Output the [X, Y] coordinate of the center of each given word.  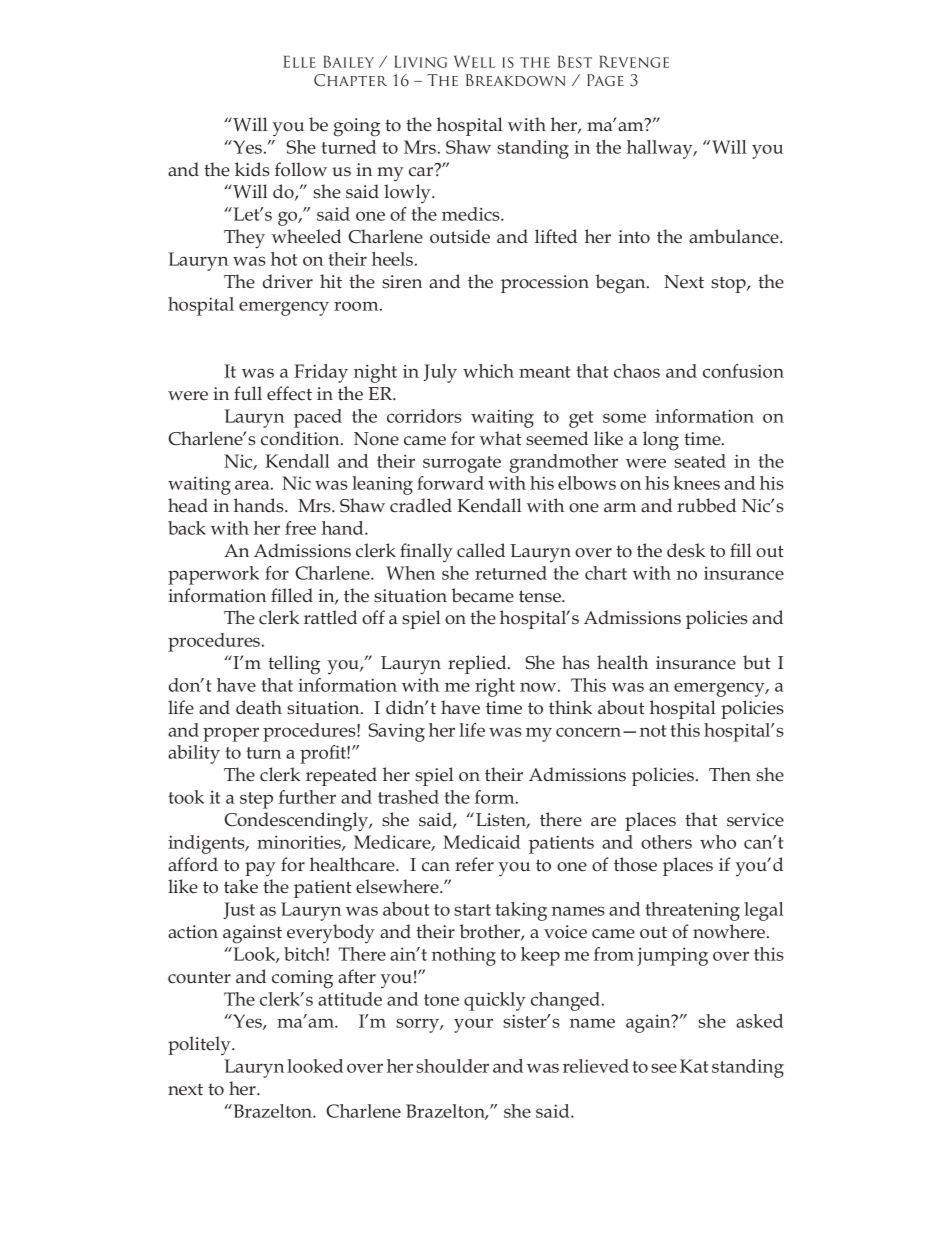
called [481, 550]
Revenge [634, 61]
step [256, 800]
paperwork [213, 575]
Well [474, 62]
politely [200, 1045]
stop [729, 284]
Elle [300, 62]
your [473, 1025]
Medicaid [481, 842]
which [488, 371]
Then [730, 774]
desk [686, 550]
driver [288, 281]
